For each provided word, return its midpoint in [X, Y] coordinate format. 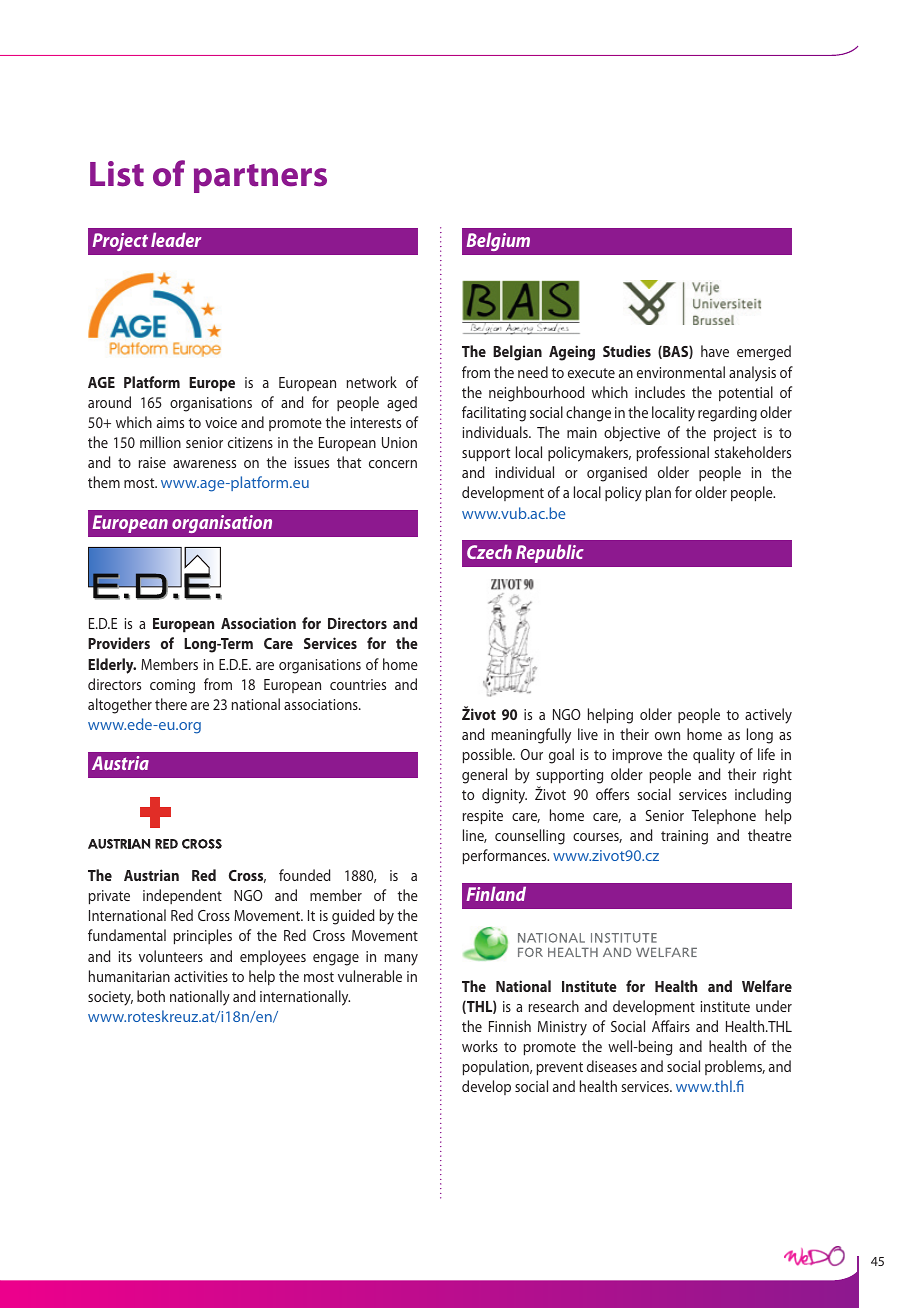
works [480, 1046]
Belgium [498, 241]
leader [176, 239]
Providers [119, 643]
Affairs [671, 1026]
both [151, 996]
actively [768, 716]
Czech [489, 551]
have [715, 351]
